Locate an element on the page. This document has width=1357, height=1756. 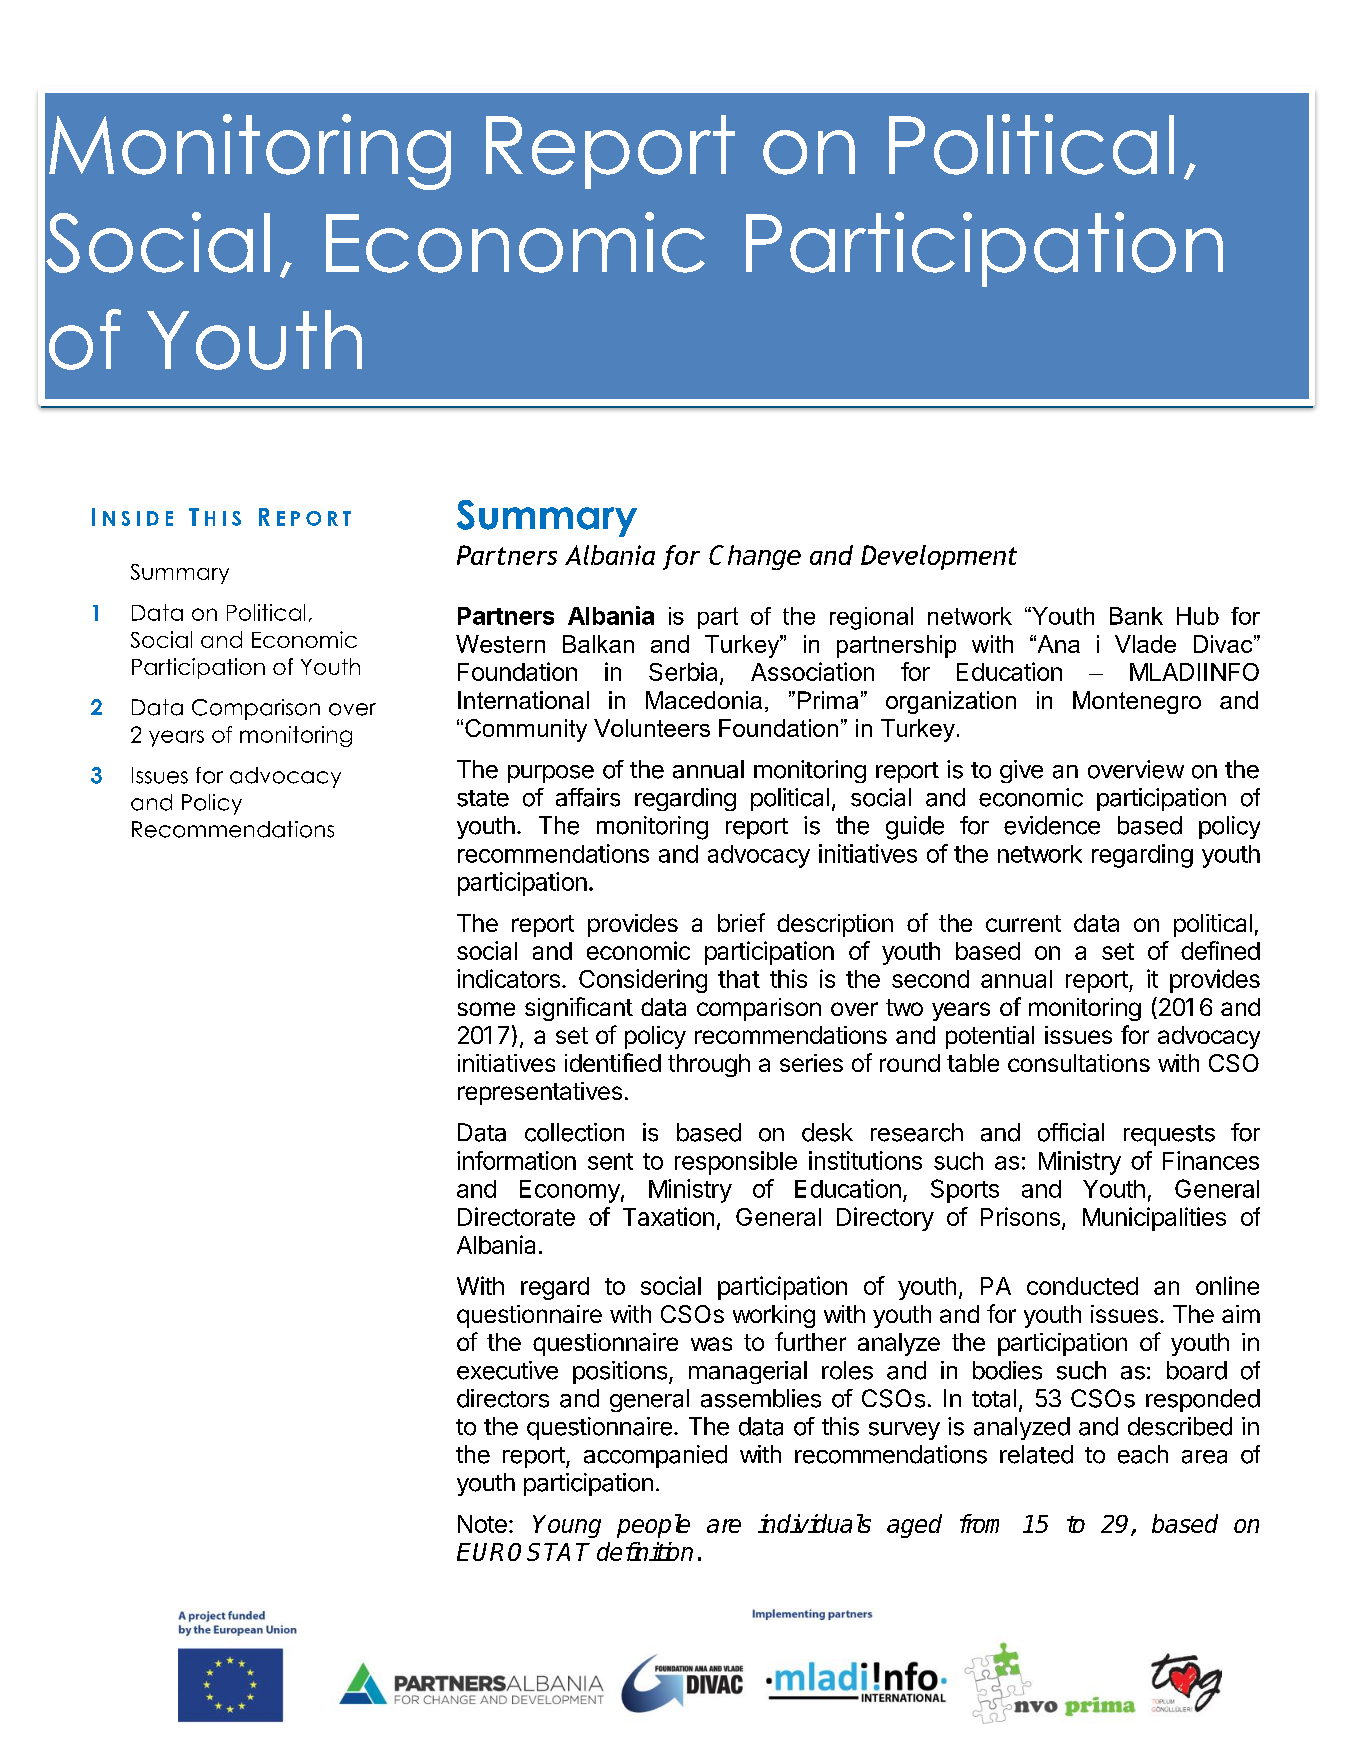
consultations is located at coordinates (1079, 1063).
